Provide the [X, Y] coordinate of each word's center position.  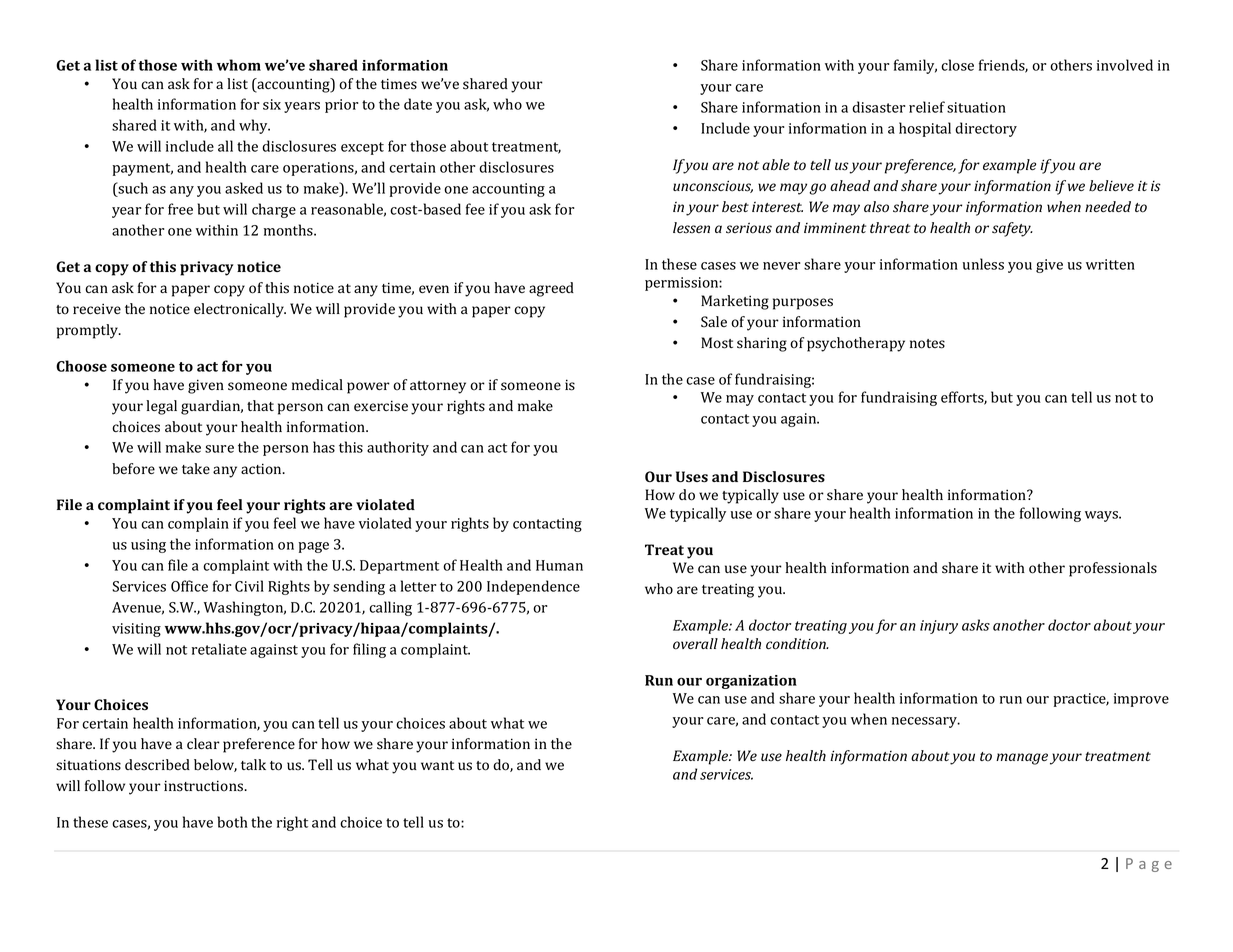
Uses [692, 477]
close [957, 65]
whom [239, 65]
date [418, 104]
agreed [551, 289]
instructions [204, 786]
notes [927, 344]
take [196, 468]
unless [983, 264]
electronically [240, 310]
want [437, 765]
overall [695, 644]
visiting [136, 630]
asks [976, 625]
